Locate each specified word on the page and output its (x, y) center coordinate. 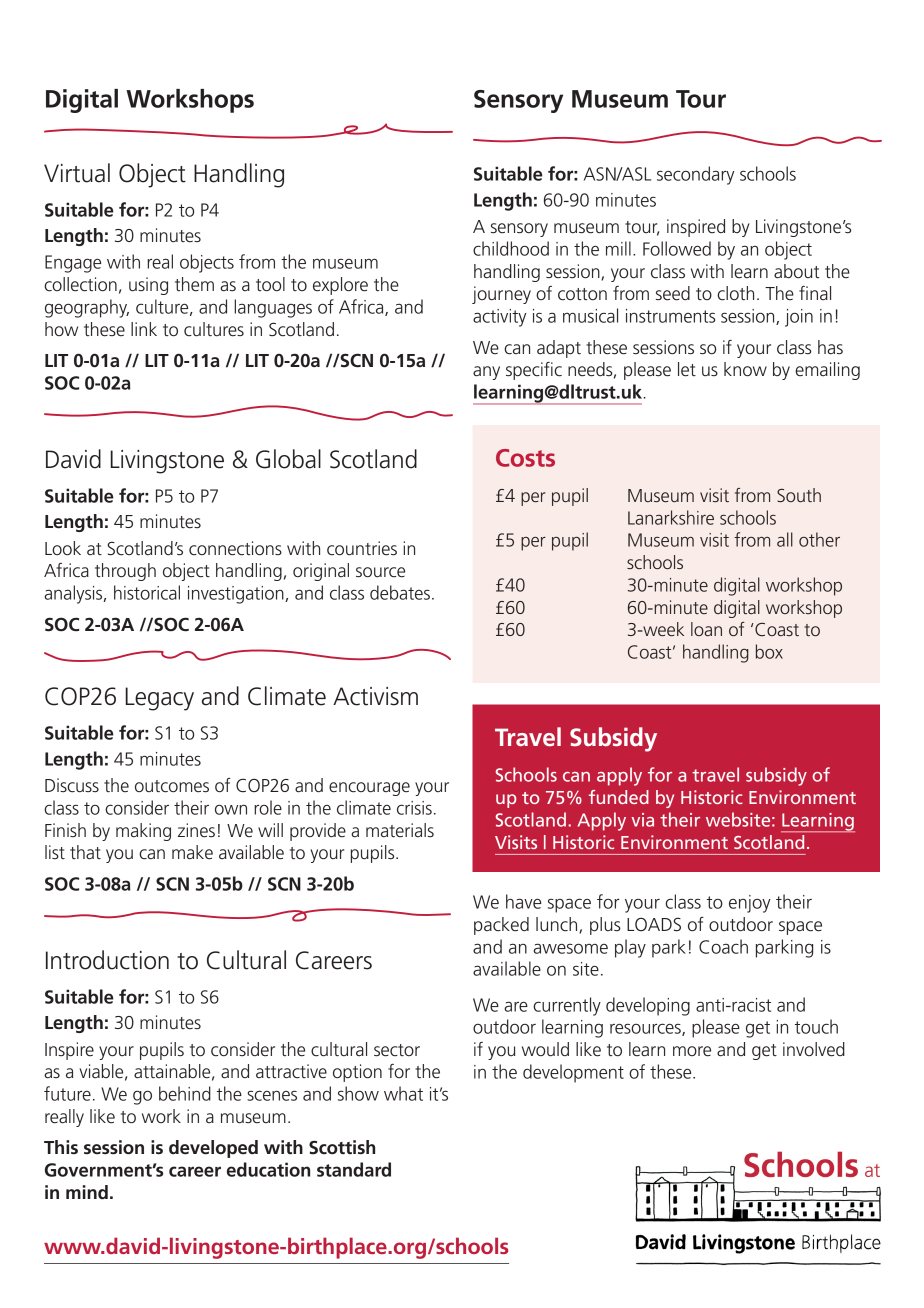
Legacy (159, 699)
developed (213, 1149)
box (769, 651)
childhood (511, 248)
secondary (695, 175)
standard (354, 1169)
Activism (375, 696)
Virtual (77, 173)
